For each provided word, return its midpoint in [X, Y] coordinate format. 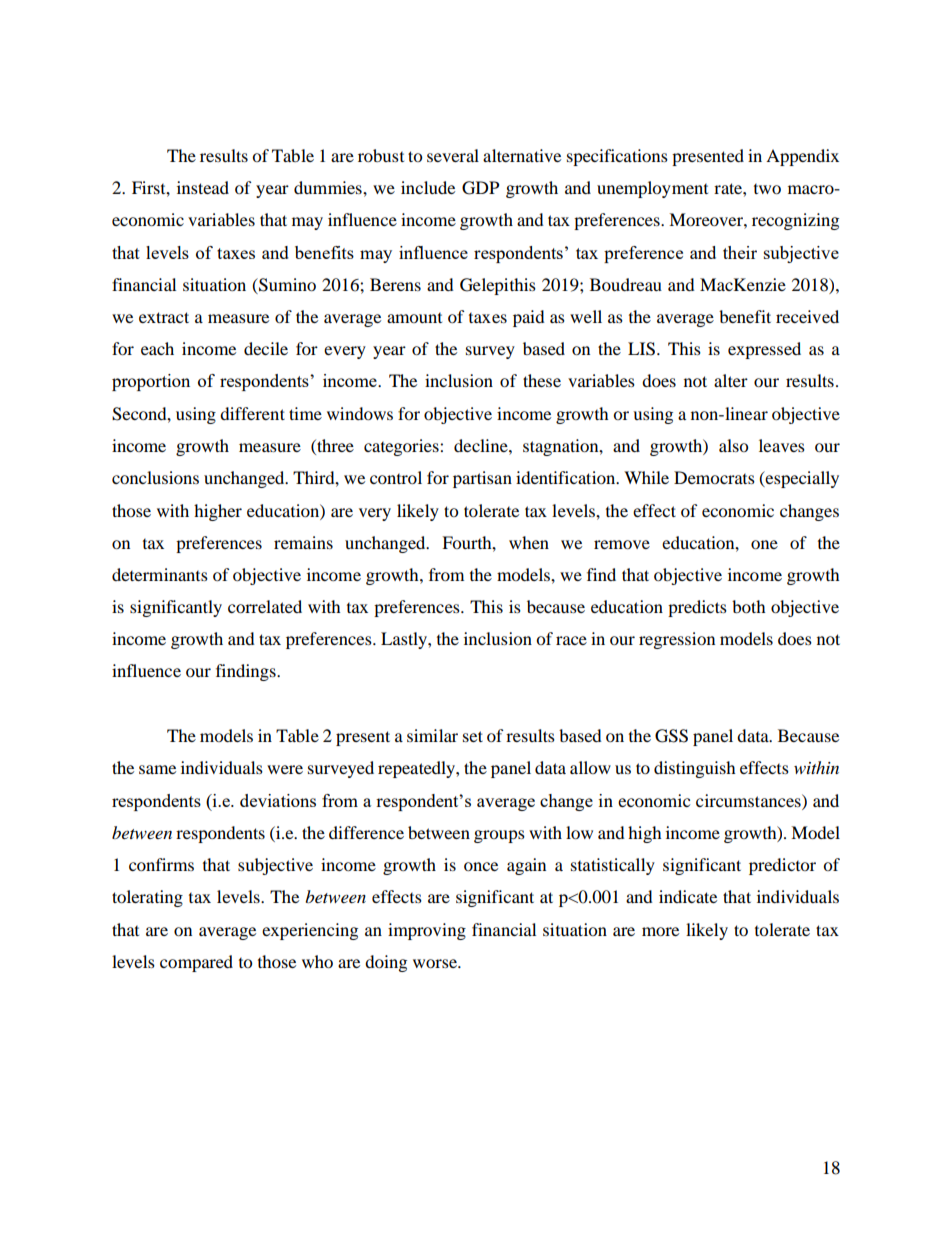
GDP [480, 188]
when [529, 542]
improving [427, 931]
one [764, 544]
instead [203, 187]
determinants [160, 574]
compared [196, 963]
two [767, 189]
